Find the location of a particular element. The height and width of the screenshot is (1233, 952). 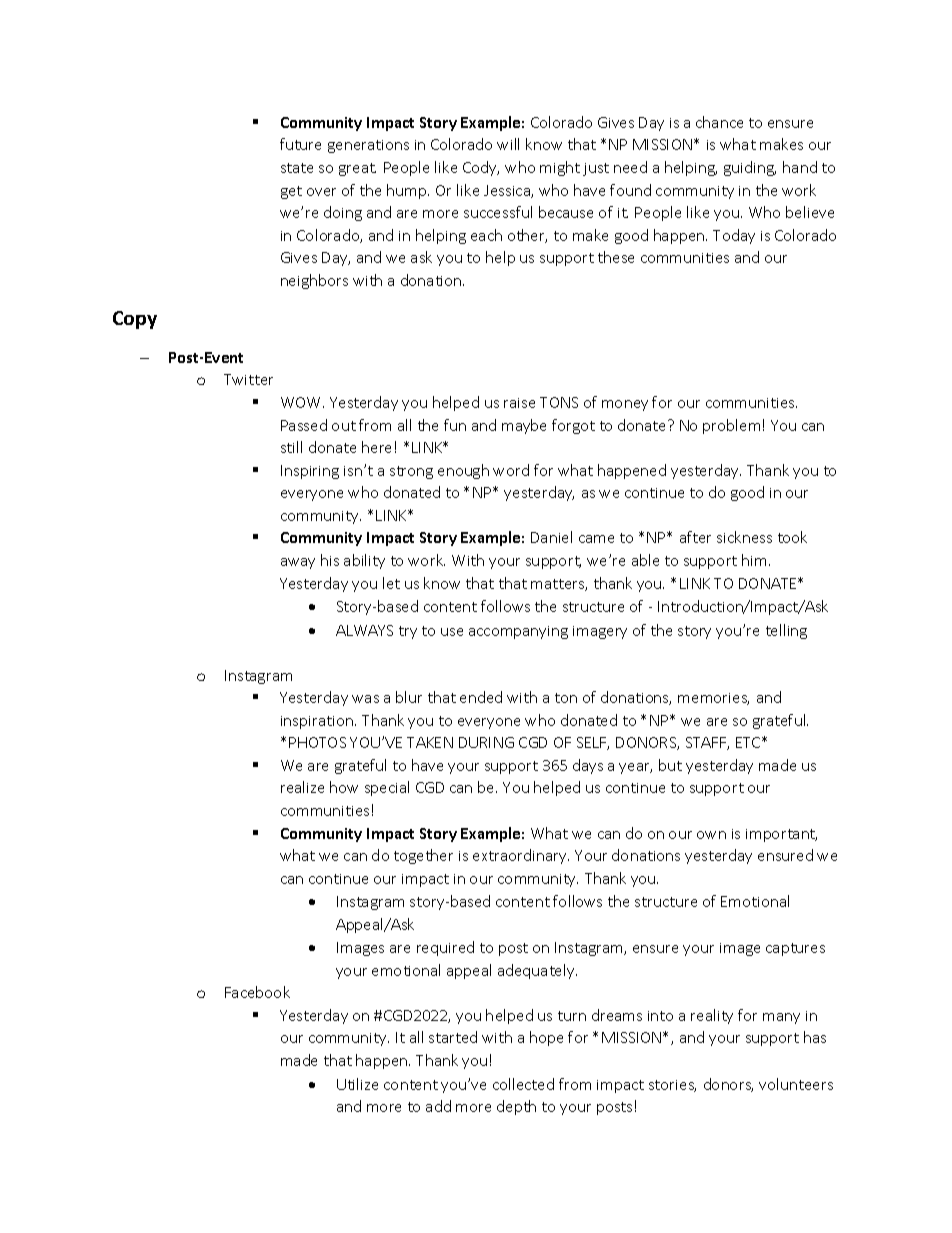

Cody is located at coordinates (481, 168).
